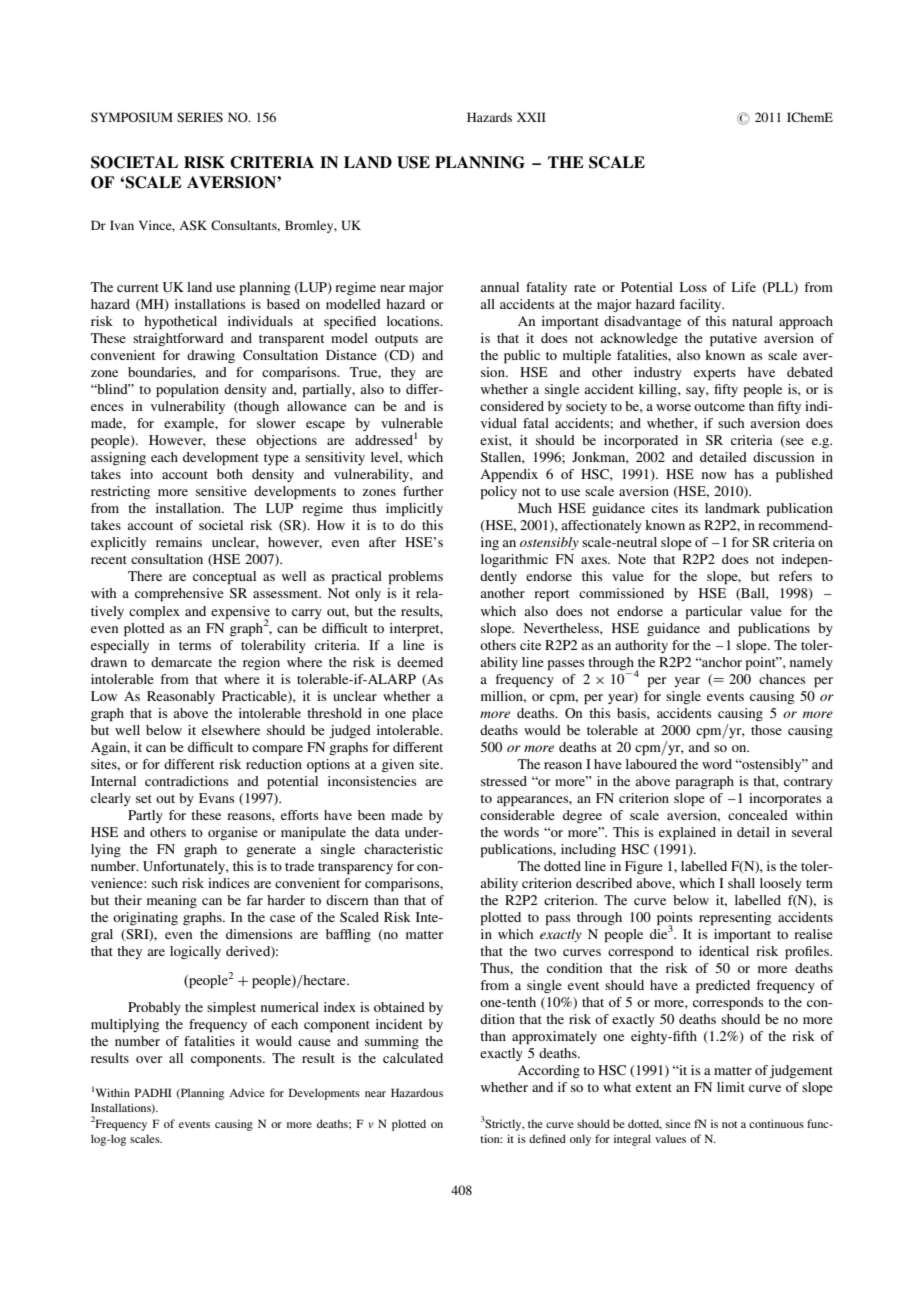 The image size is (924, 1308). Describe the element at coordinates (247, 1092) in the screenshot. I see `Advice` at that location.
